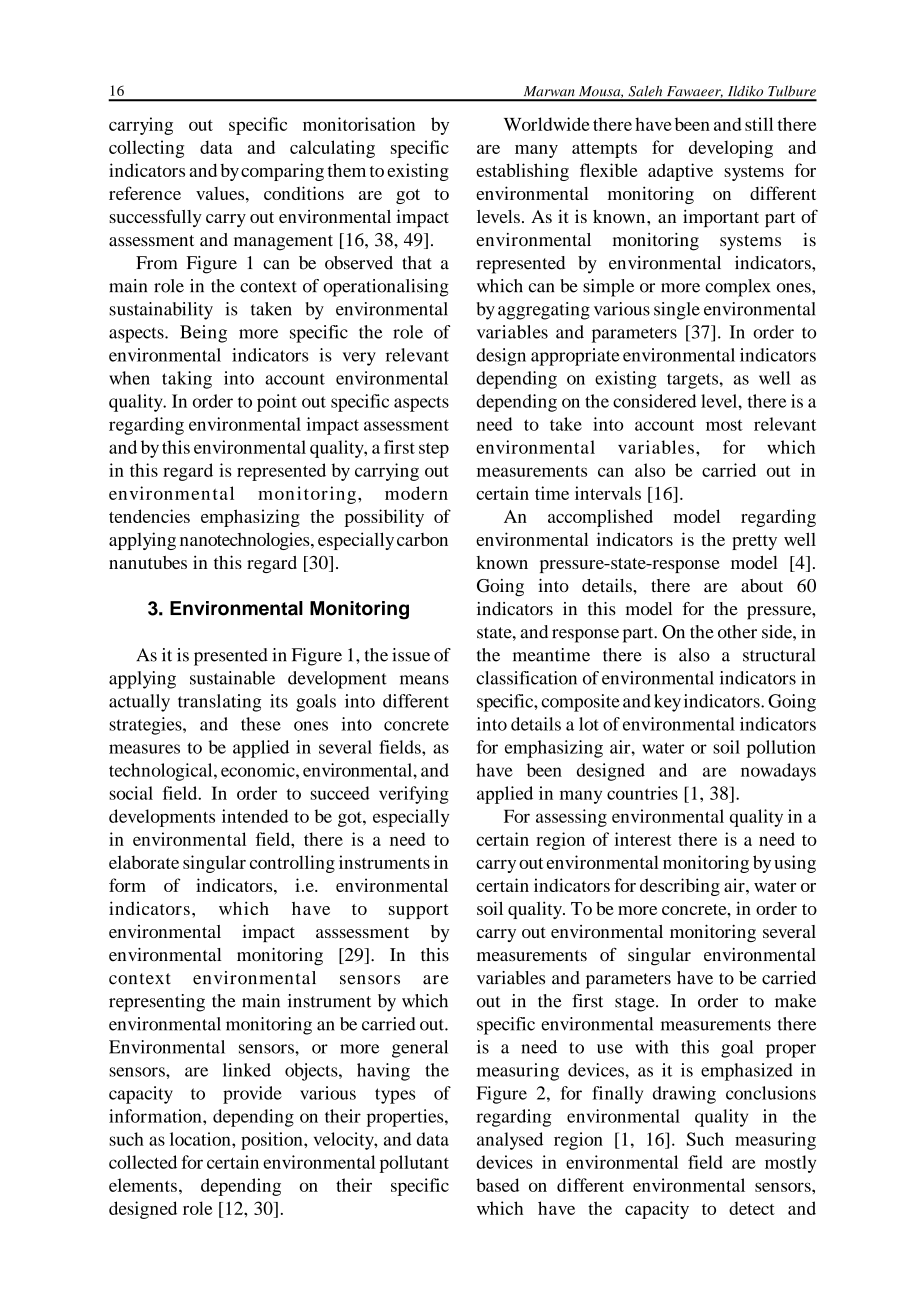  Describe the element at coordinates (416, 493) in the screenshot. I see `modern` at that location.
